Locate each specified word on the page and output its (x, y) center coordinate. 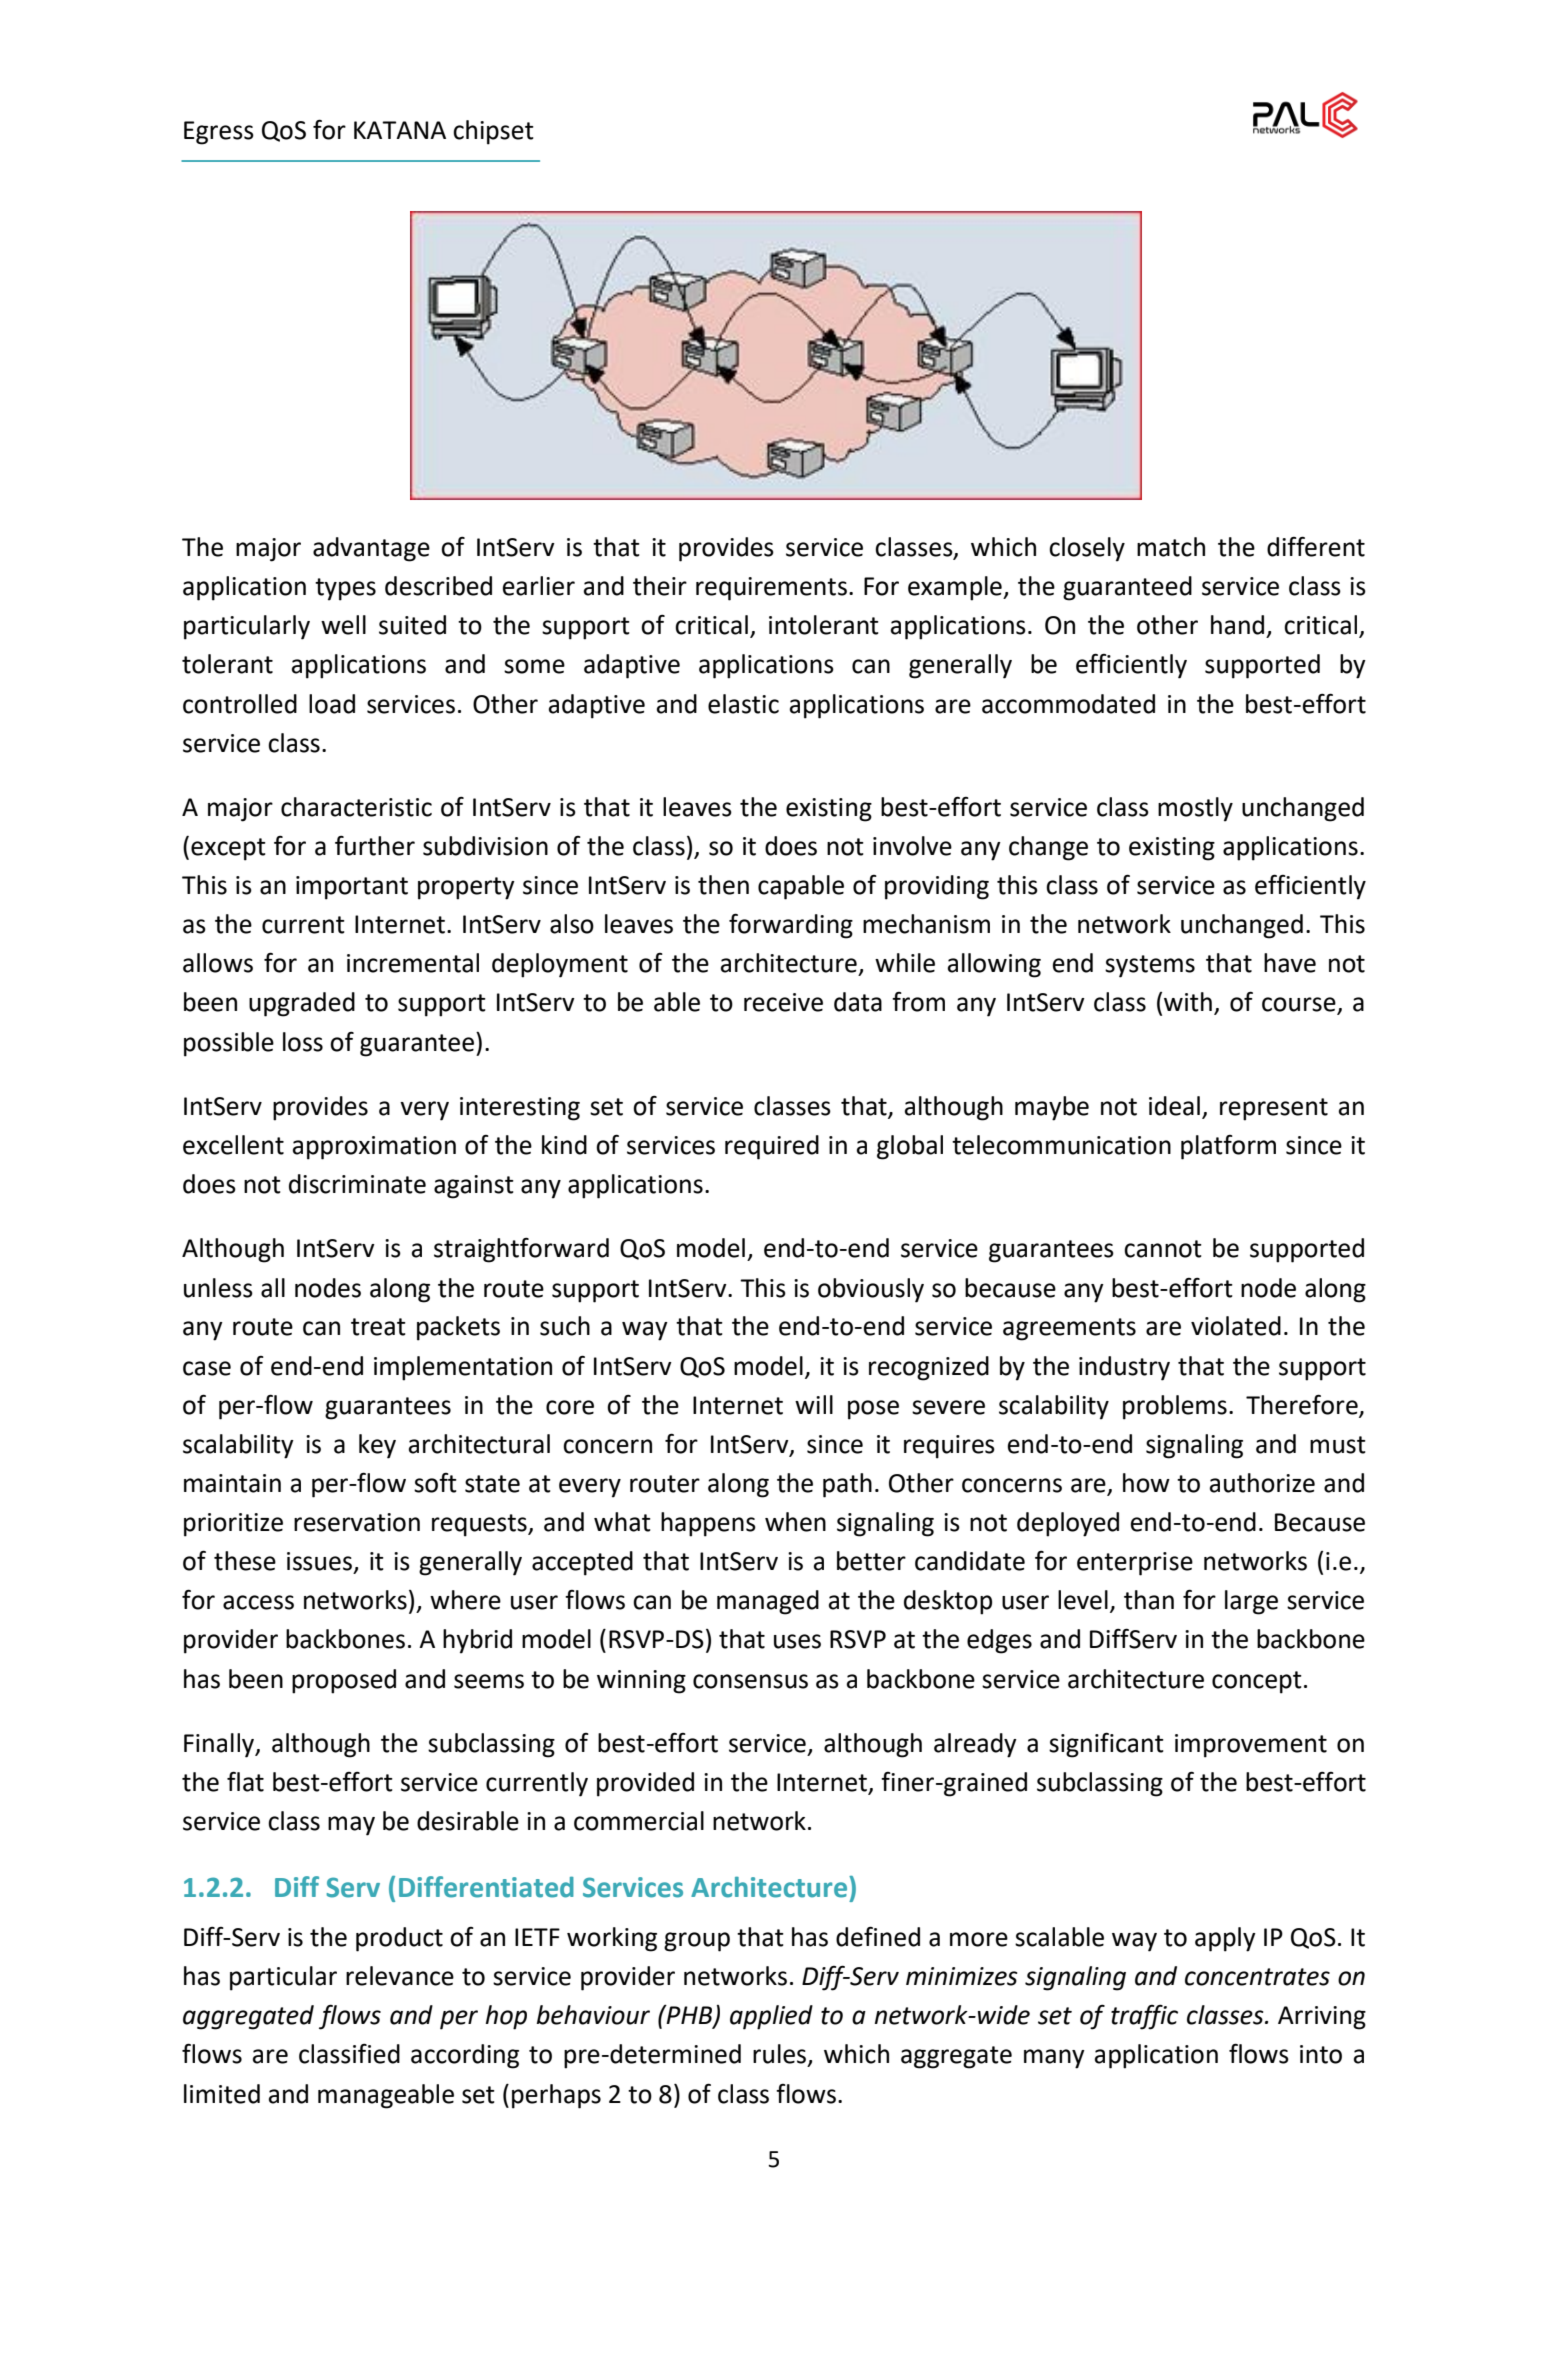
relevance (400, 1976)
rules (779, 2054)
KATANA (400, 130)
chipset (493, 132)
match (1171, 547)
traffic (1144, 2017)
